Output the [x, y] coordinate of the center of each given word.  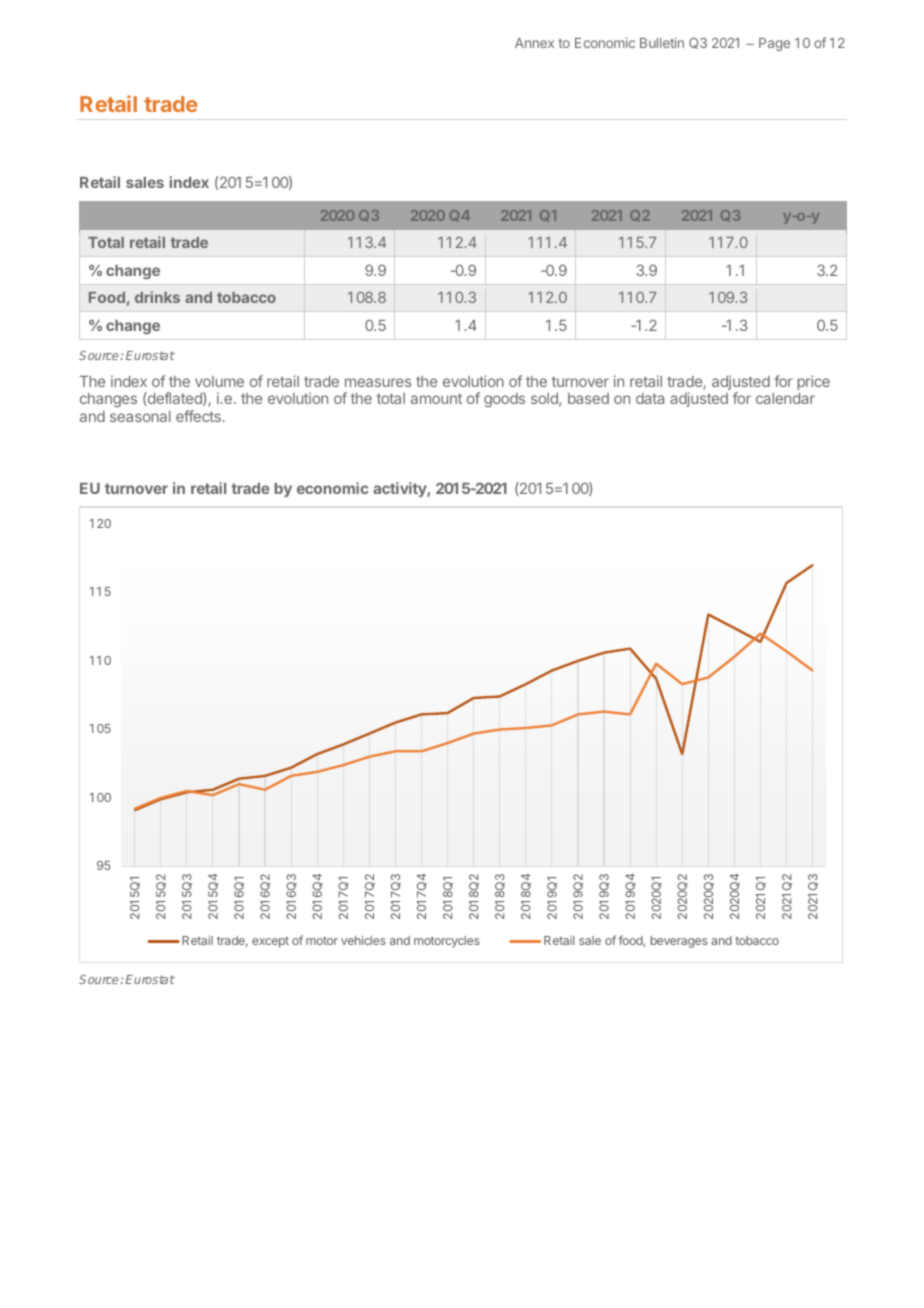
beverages [679, 942]
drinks [157, 297]
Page [774, 44]
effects [199, 416]
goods [504, 400]
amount [436, 398]
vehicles [363, 940]
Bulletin [662, 42]
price [814, 382]
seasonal [140, 416]
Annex [534, 43]
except [270, 942]
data [650, 398]
